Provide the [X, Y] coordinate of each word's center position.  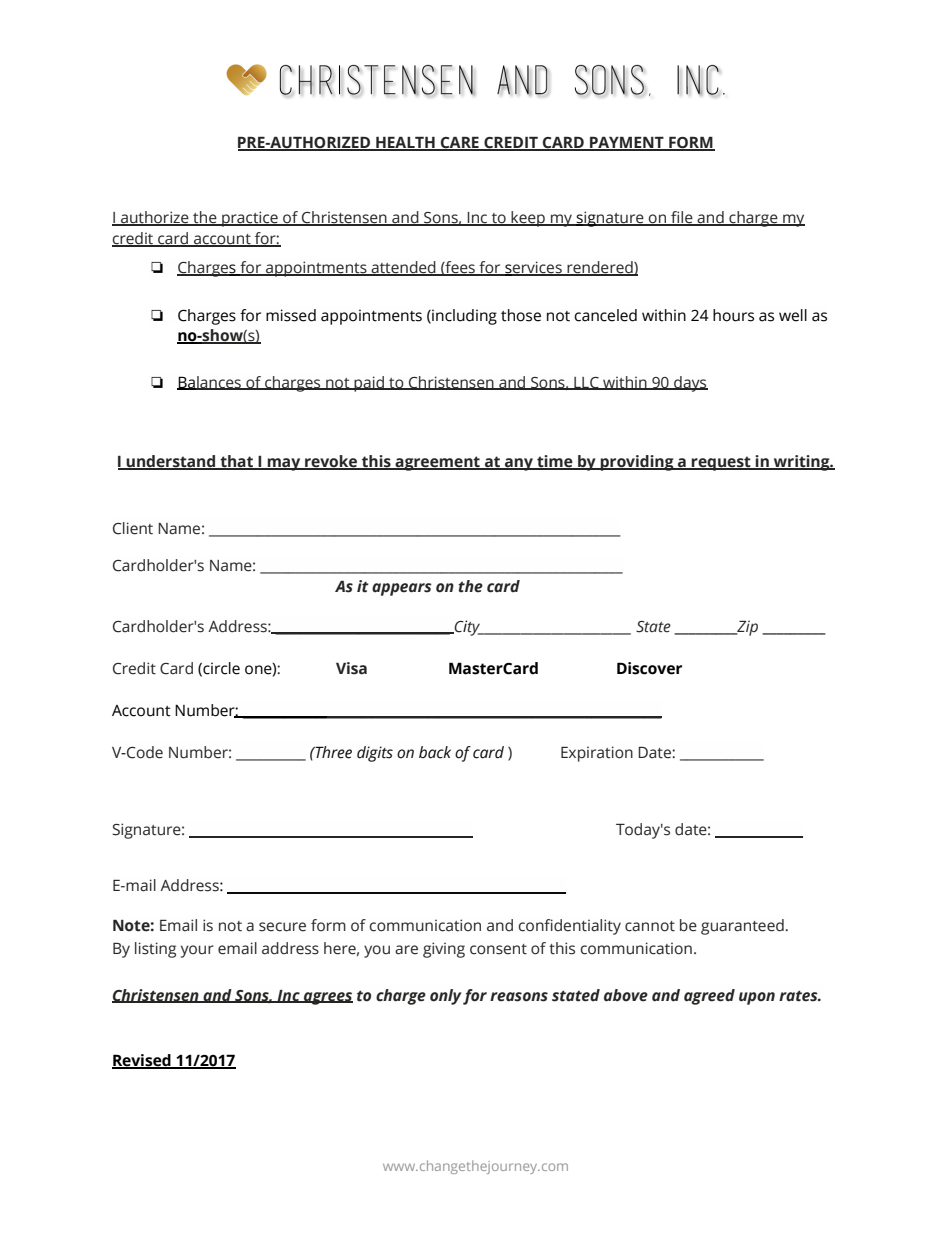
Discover [649, 668]
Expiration [597, 754]
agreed [709, 997]
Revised [142, 1061]
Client [133, 528]
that [236, 462]
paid [369, 384]
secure [282, 927]
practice [250, 219]
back [435, 752]
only [446, 997]
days [690, 384]
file [682, 218]
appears [402, 589]
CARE [460, 143]
